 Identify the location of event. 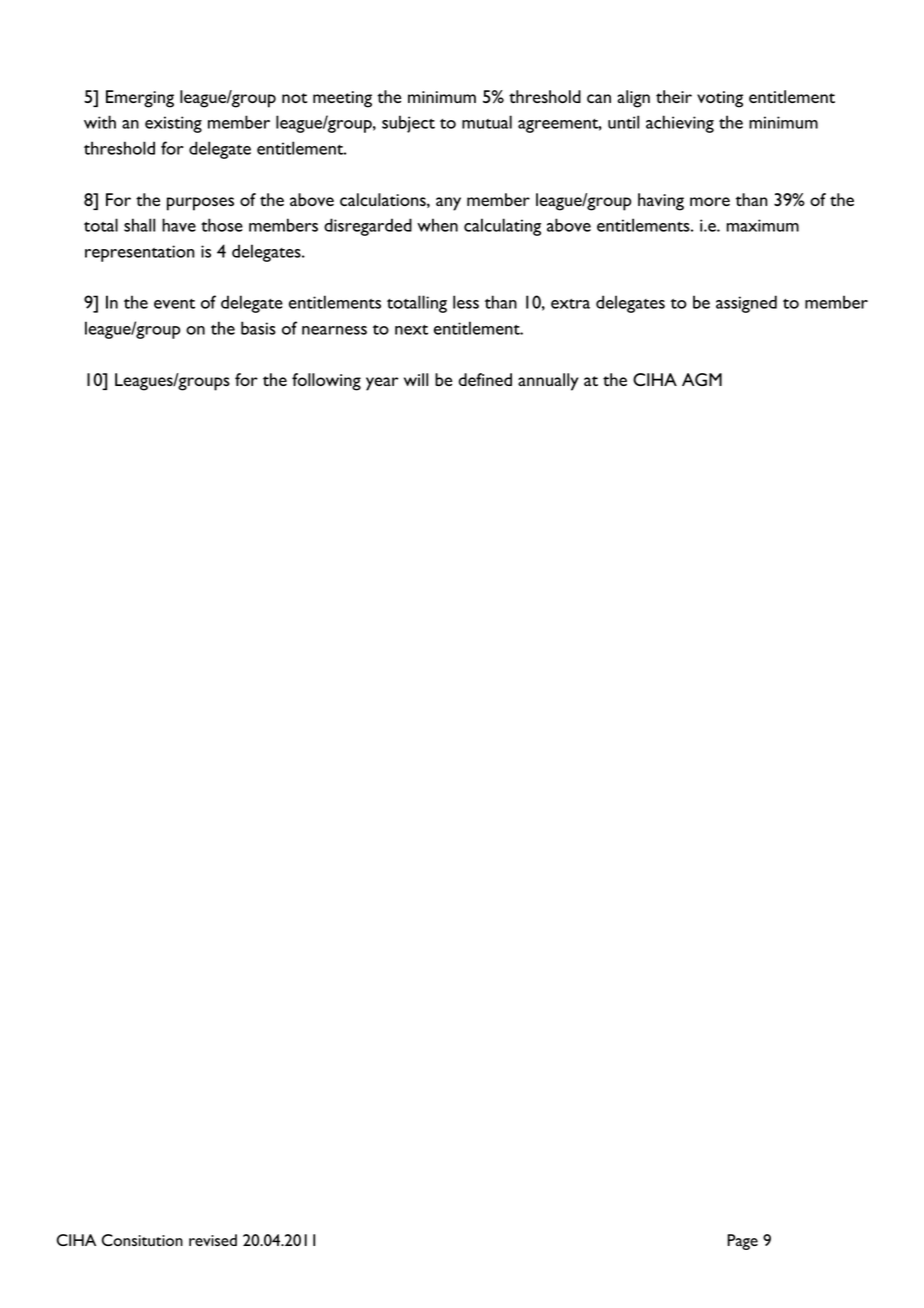
(174, 304).
